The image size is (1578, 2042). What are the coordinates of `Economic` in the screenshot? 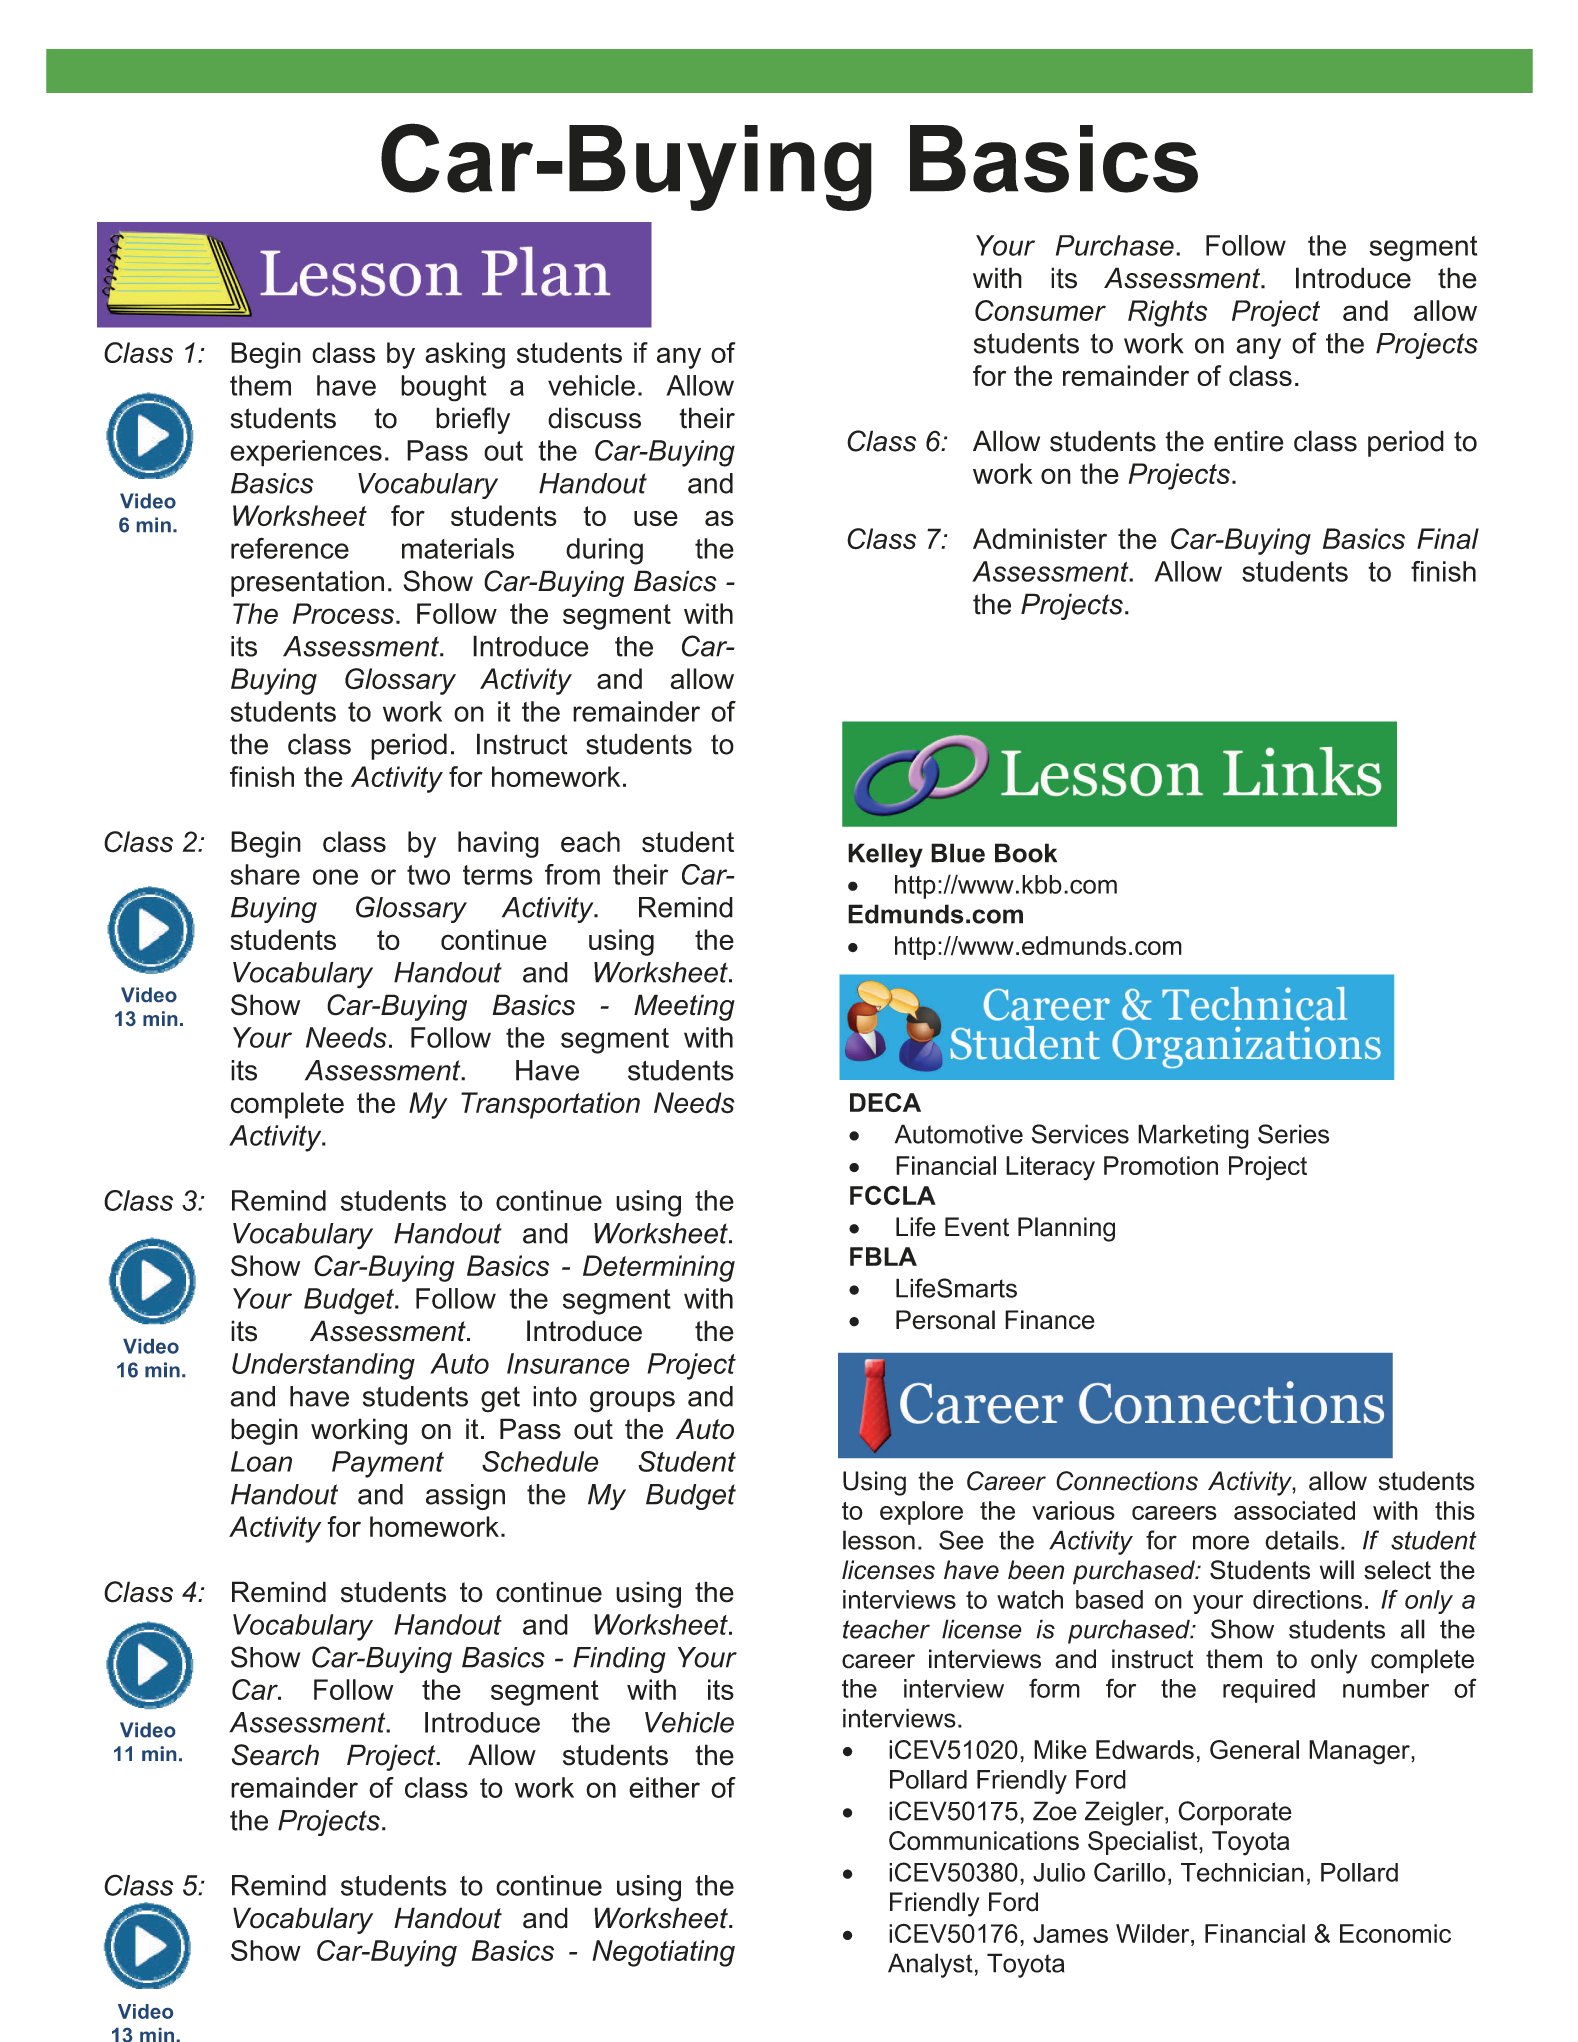 It's located at (1395, 1933).
